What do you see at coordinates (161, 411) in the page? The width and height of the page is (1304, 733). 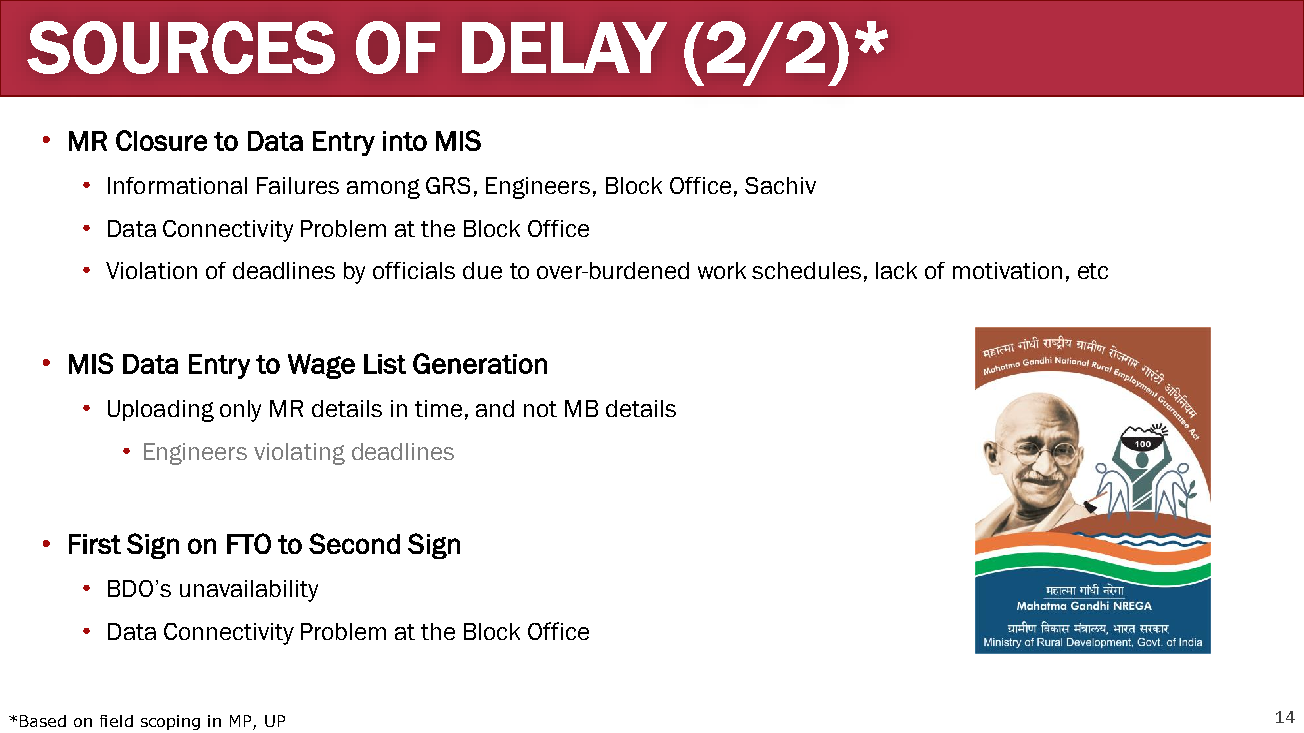 I see `Uploading` at bounding box center [161, 411].
